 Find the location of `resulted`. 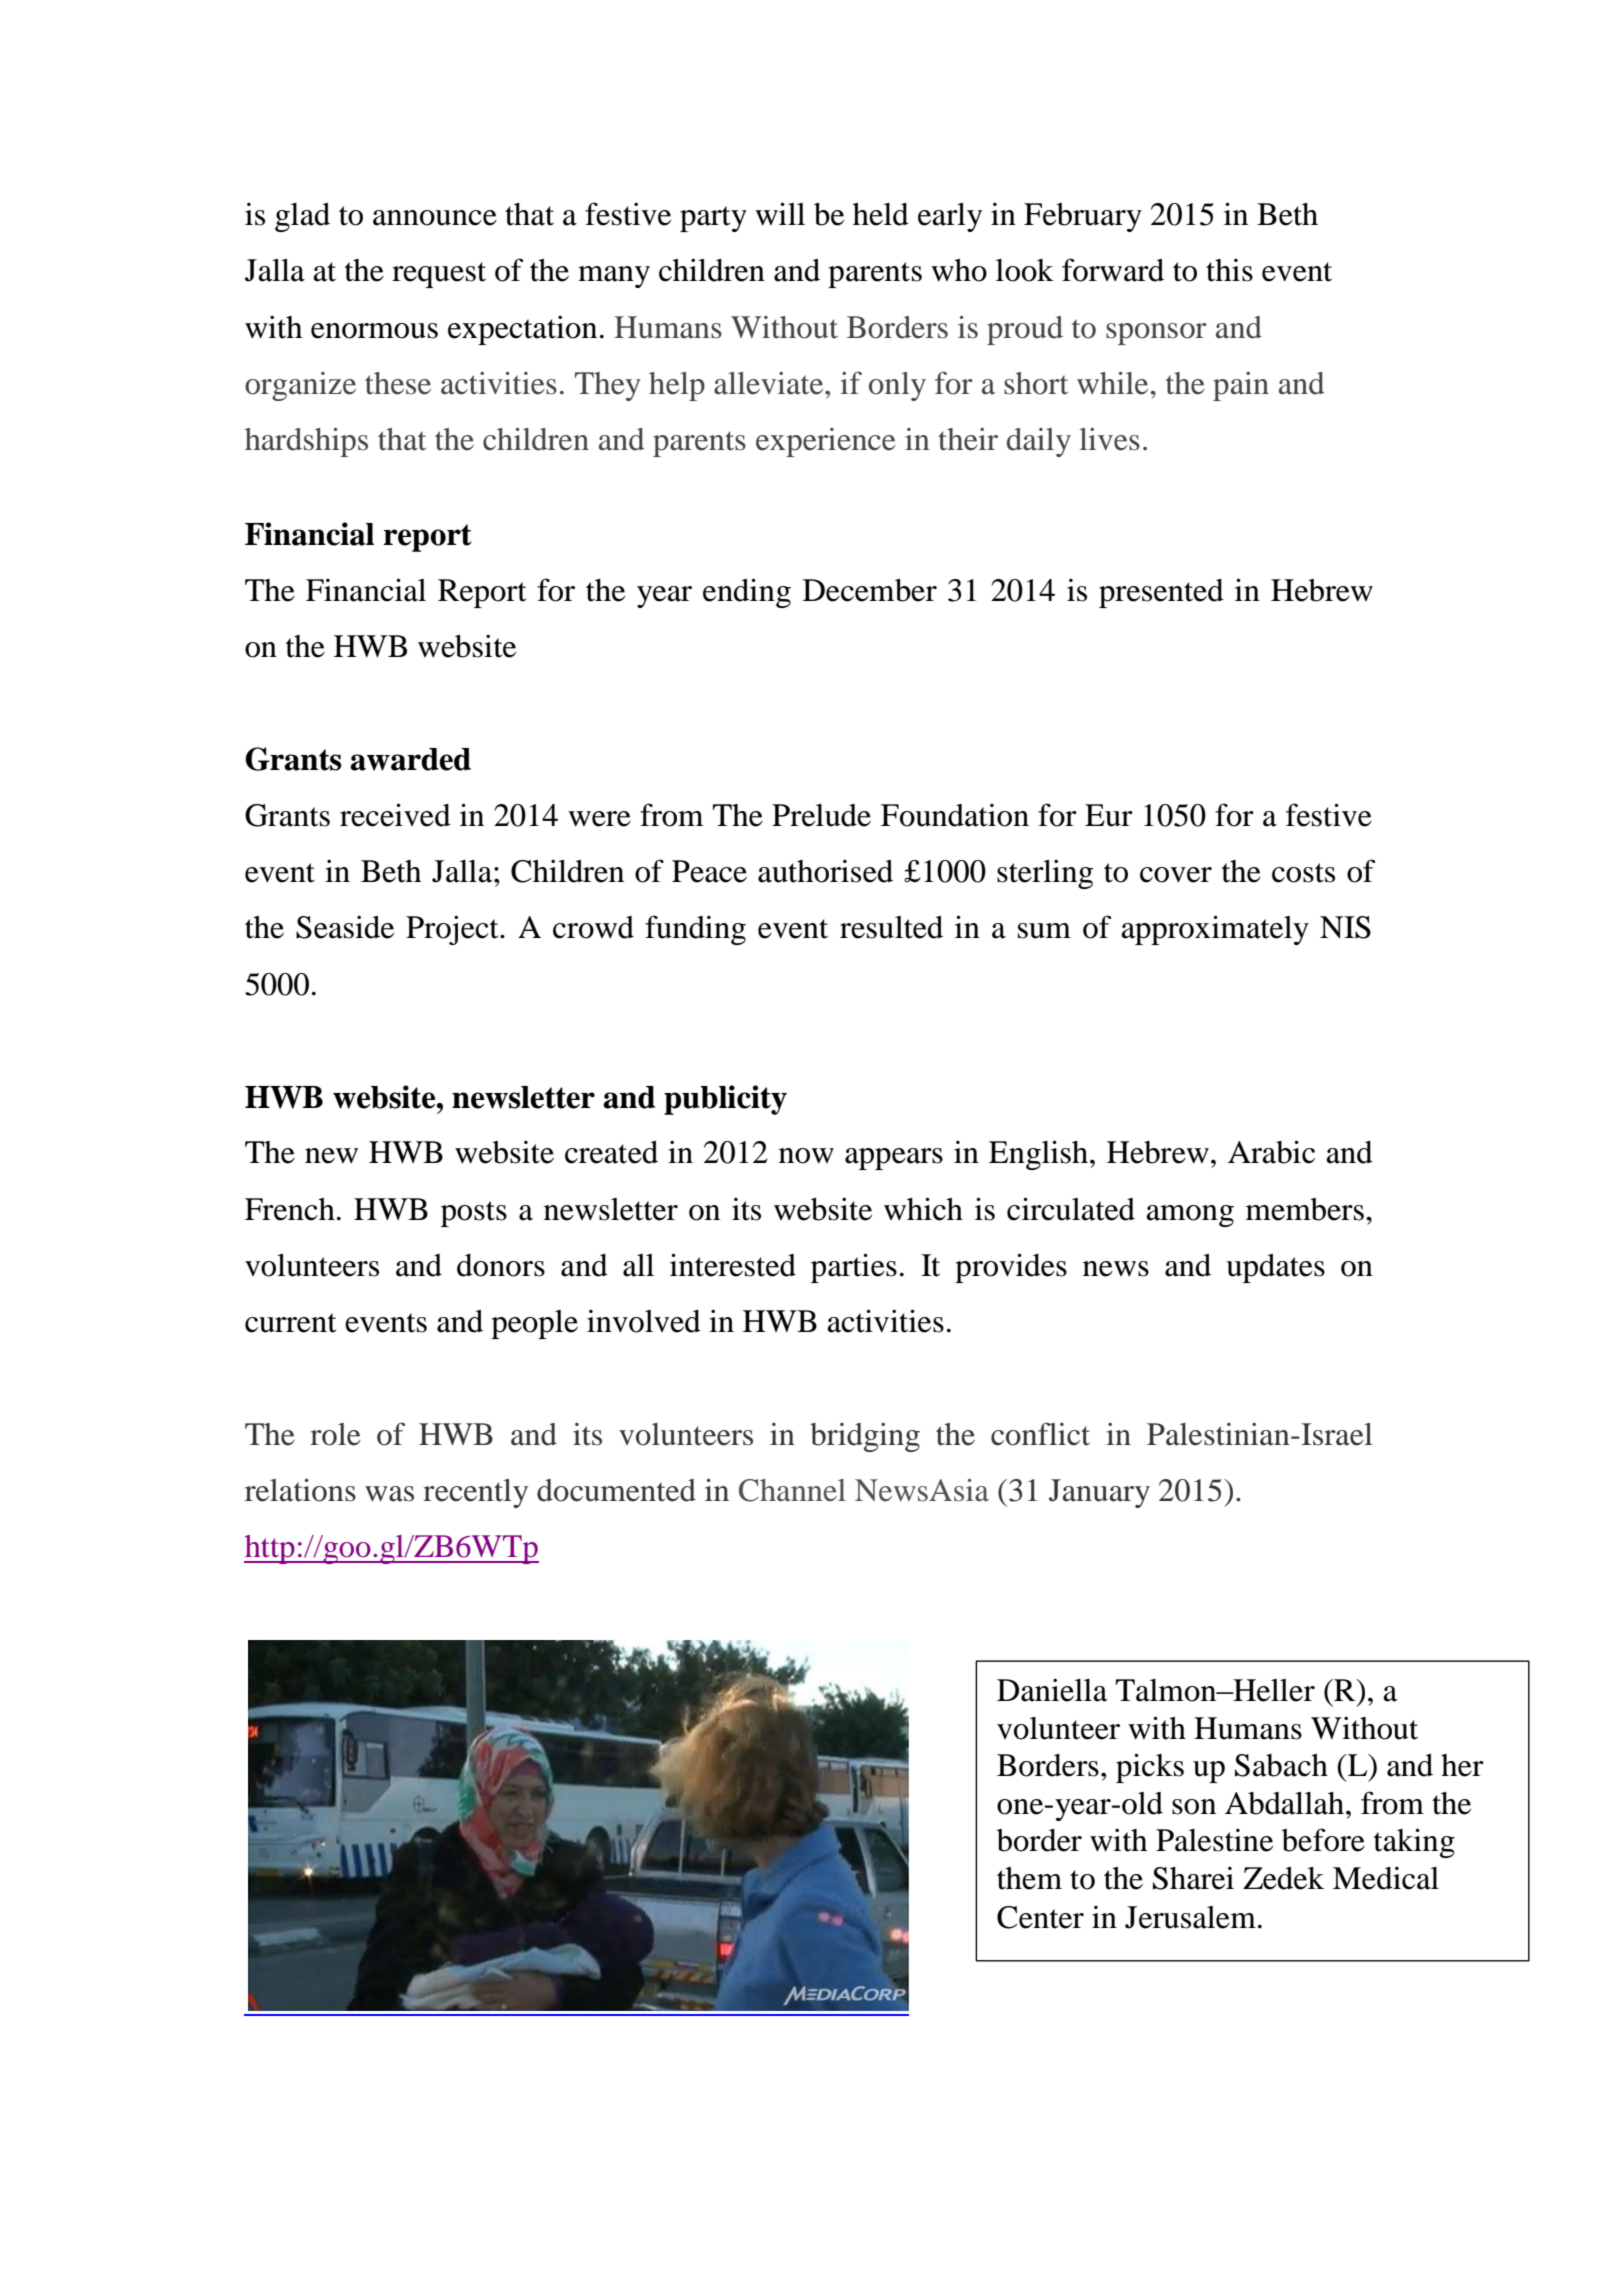

resulted is located at coordinates (891, 927).
